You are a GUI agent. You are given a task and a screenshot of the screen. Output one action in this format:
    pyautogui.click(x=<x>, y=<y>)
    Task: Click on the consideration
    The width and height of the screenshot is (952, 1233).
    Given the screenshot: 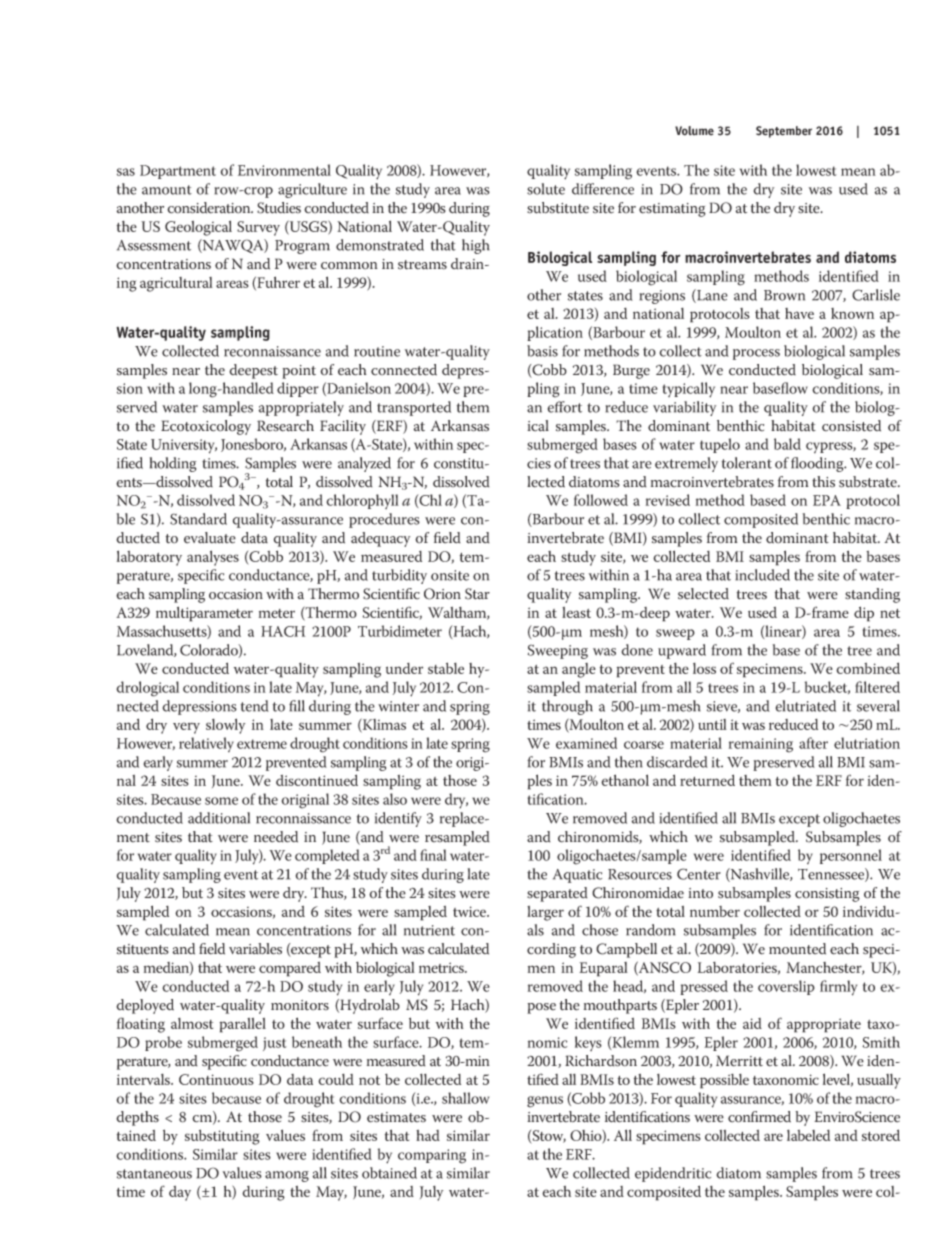 What is the action you would take?
    pyautogui.click(x=210, y=208)
